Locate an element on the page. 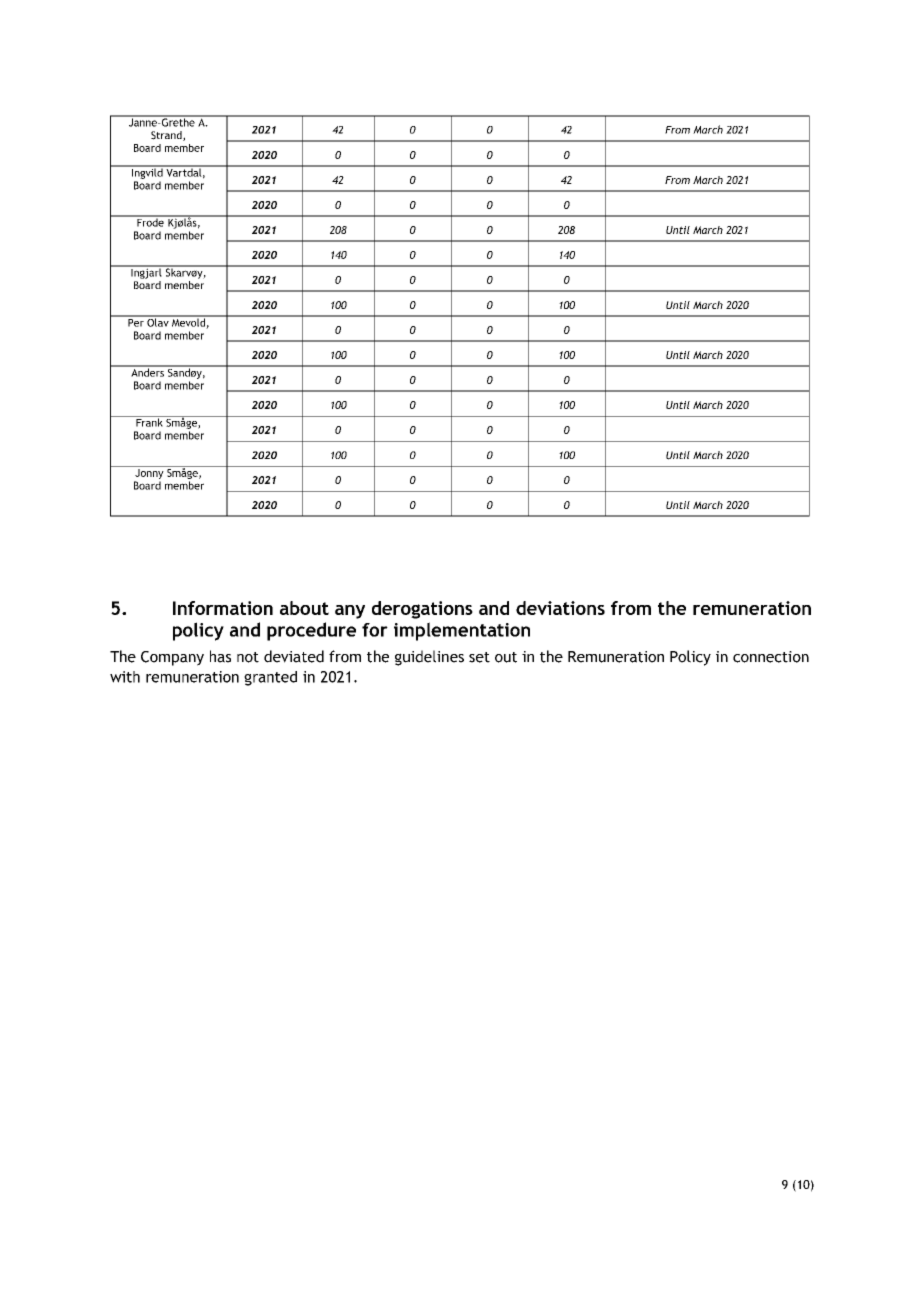 The height and width of the page is (1308, 924). about is located at coordinates (304, 608).
